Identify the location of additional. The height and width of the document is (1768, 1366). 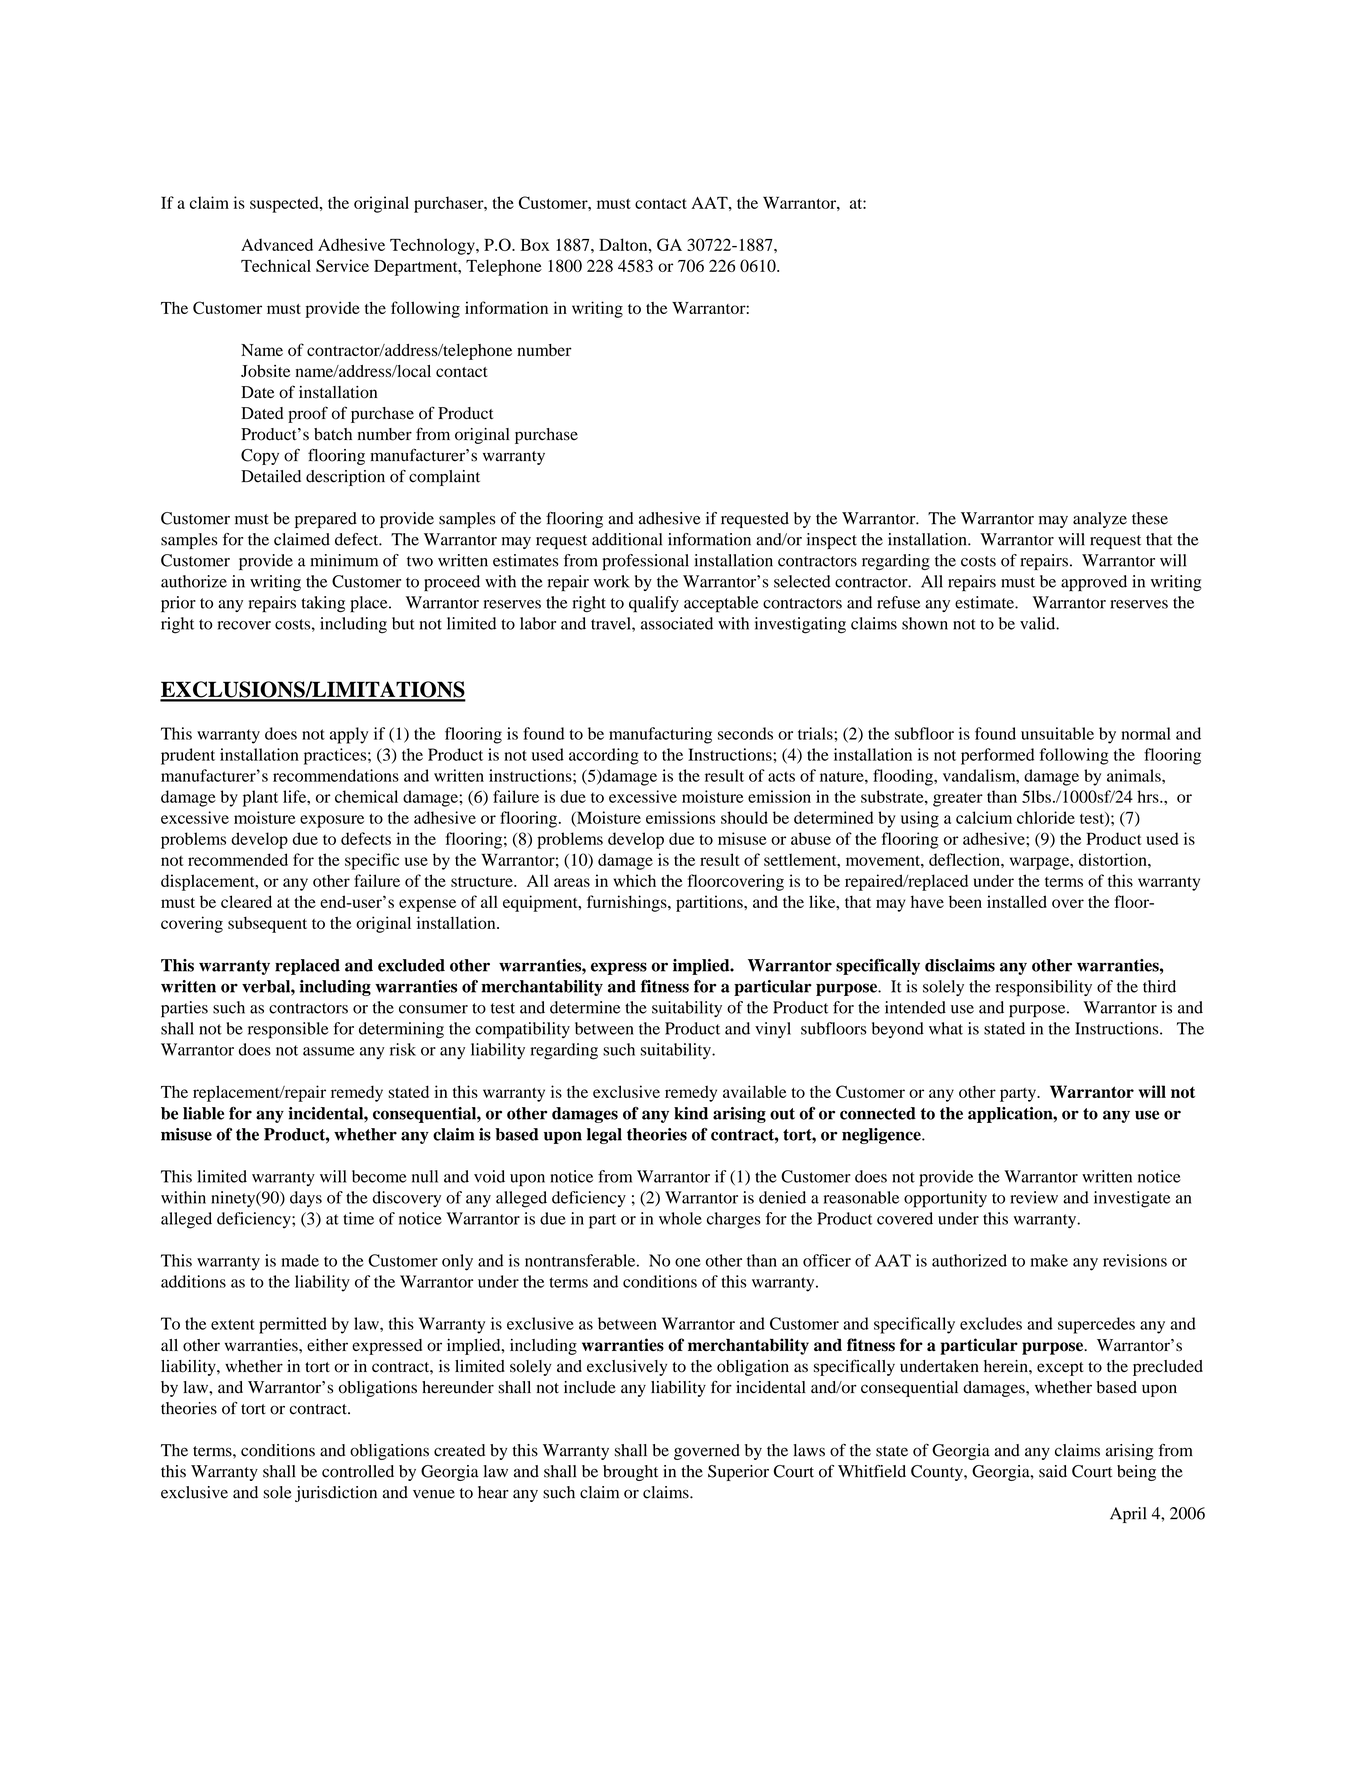
(627, 539).
